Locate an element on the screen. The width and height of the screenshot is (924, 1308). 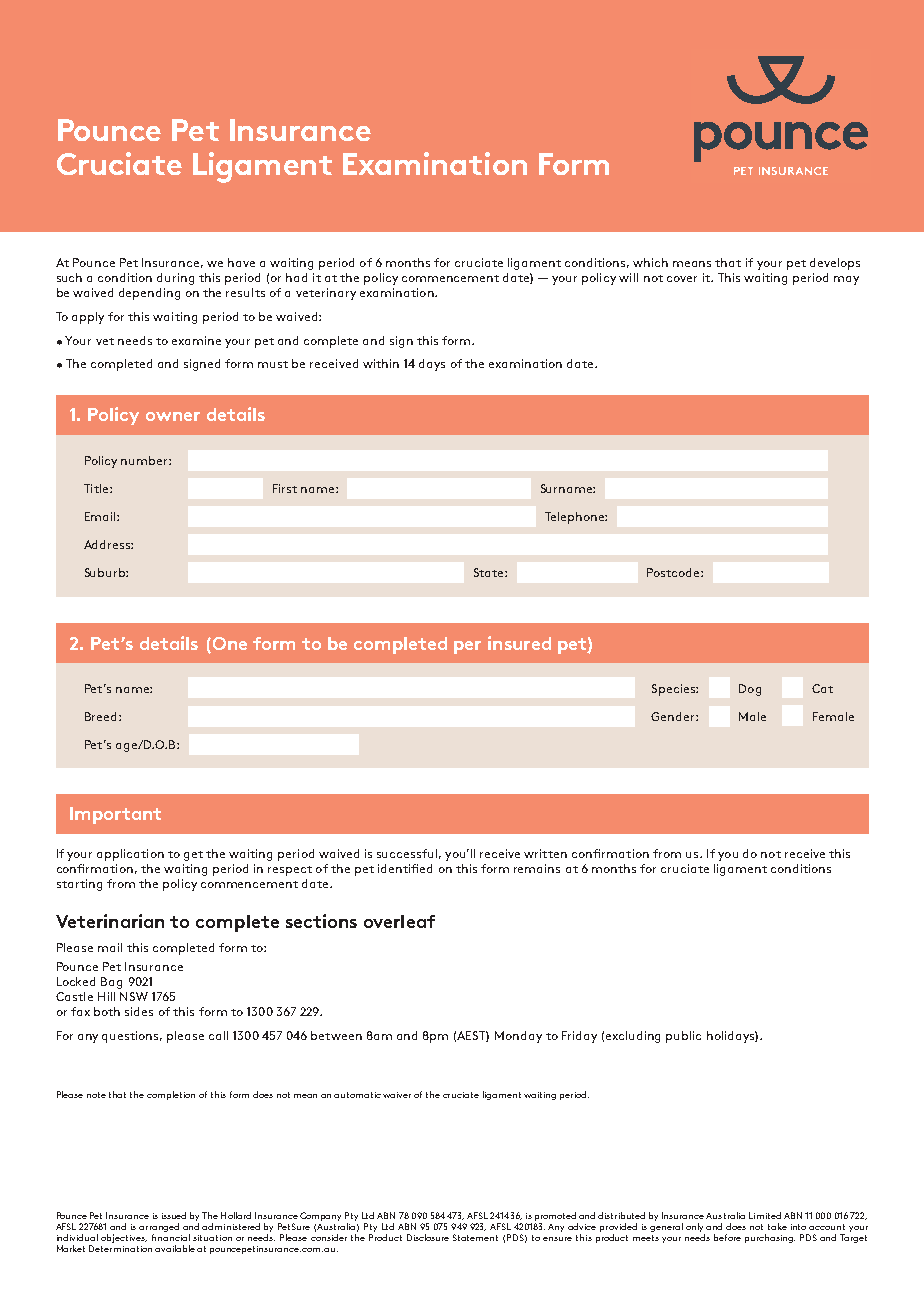
Disclosure is located at coordinates (428, 1237).
